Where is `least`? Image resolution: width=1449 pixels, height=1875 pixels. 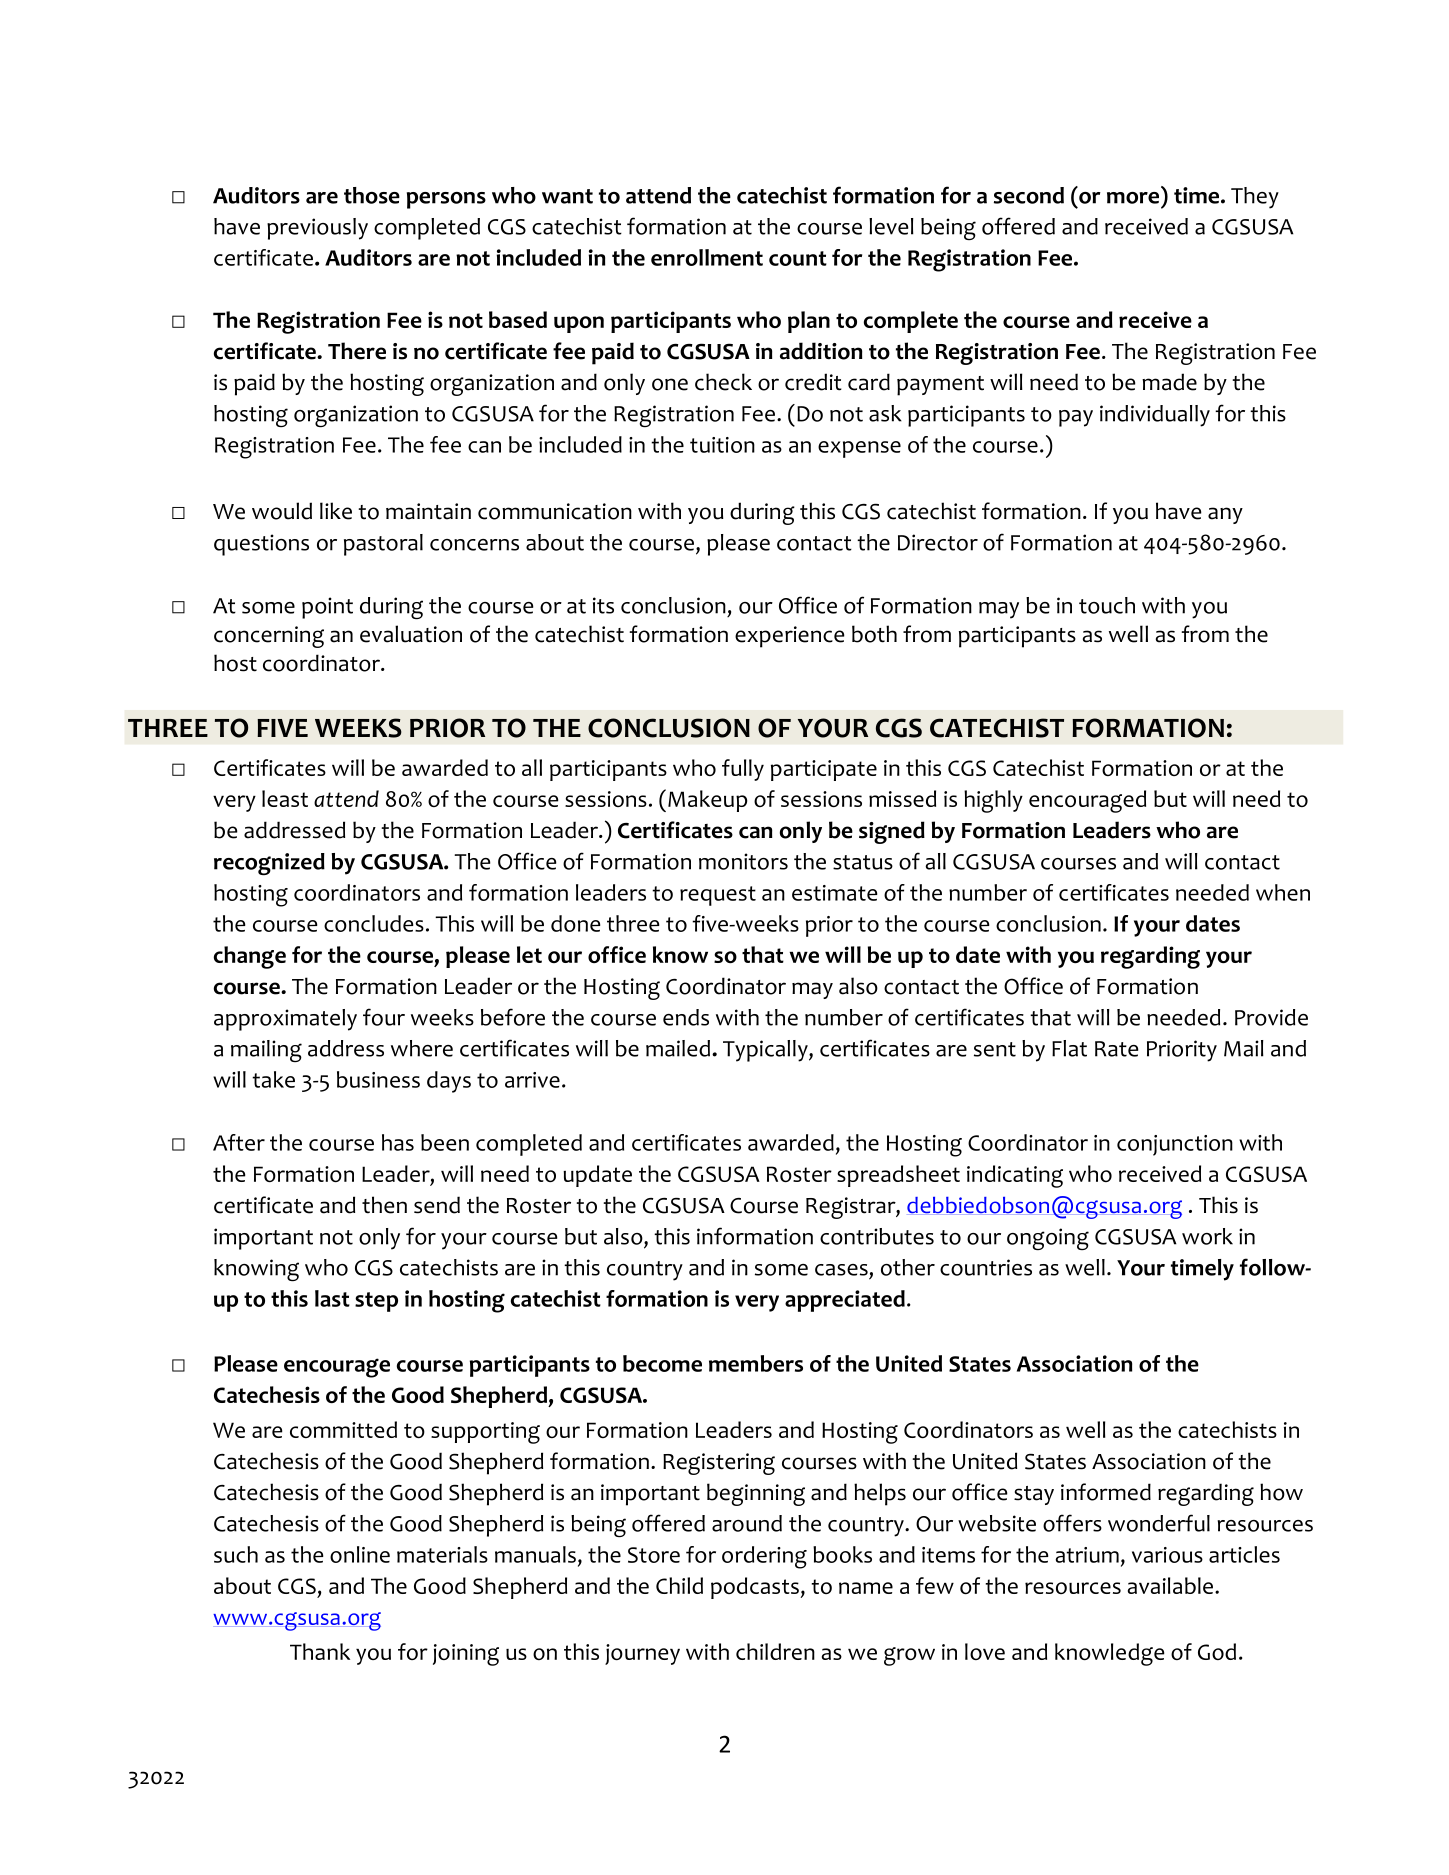 least is located at coordinates (285, 798).
